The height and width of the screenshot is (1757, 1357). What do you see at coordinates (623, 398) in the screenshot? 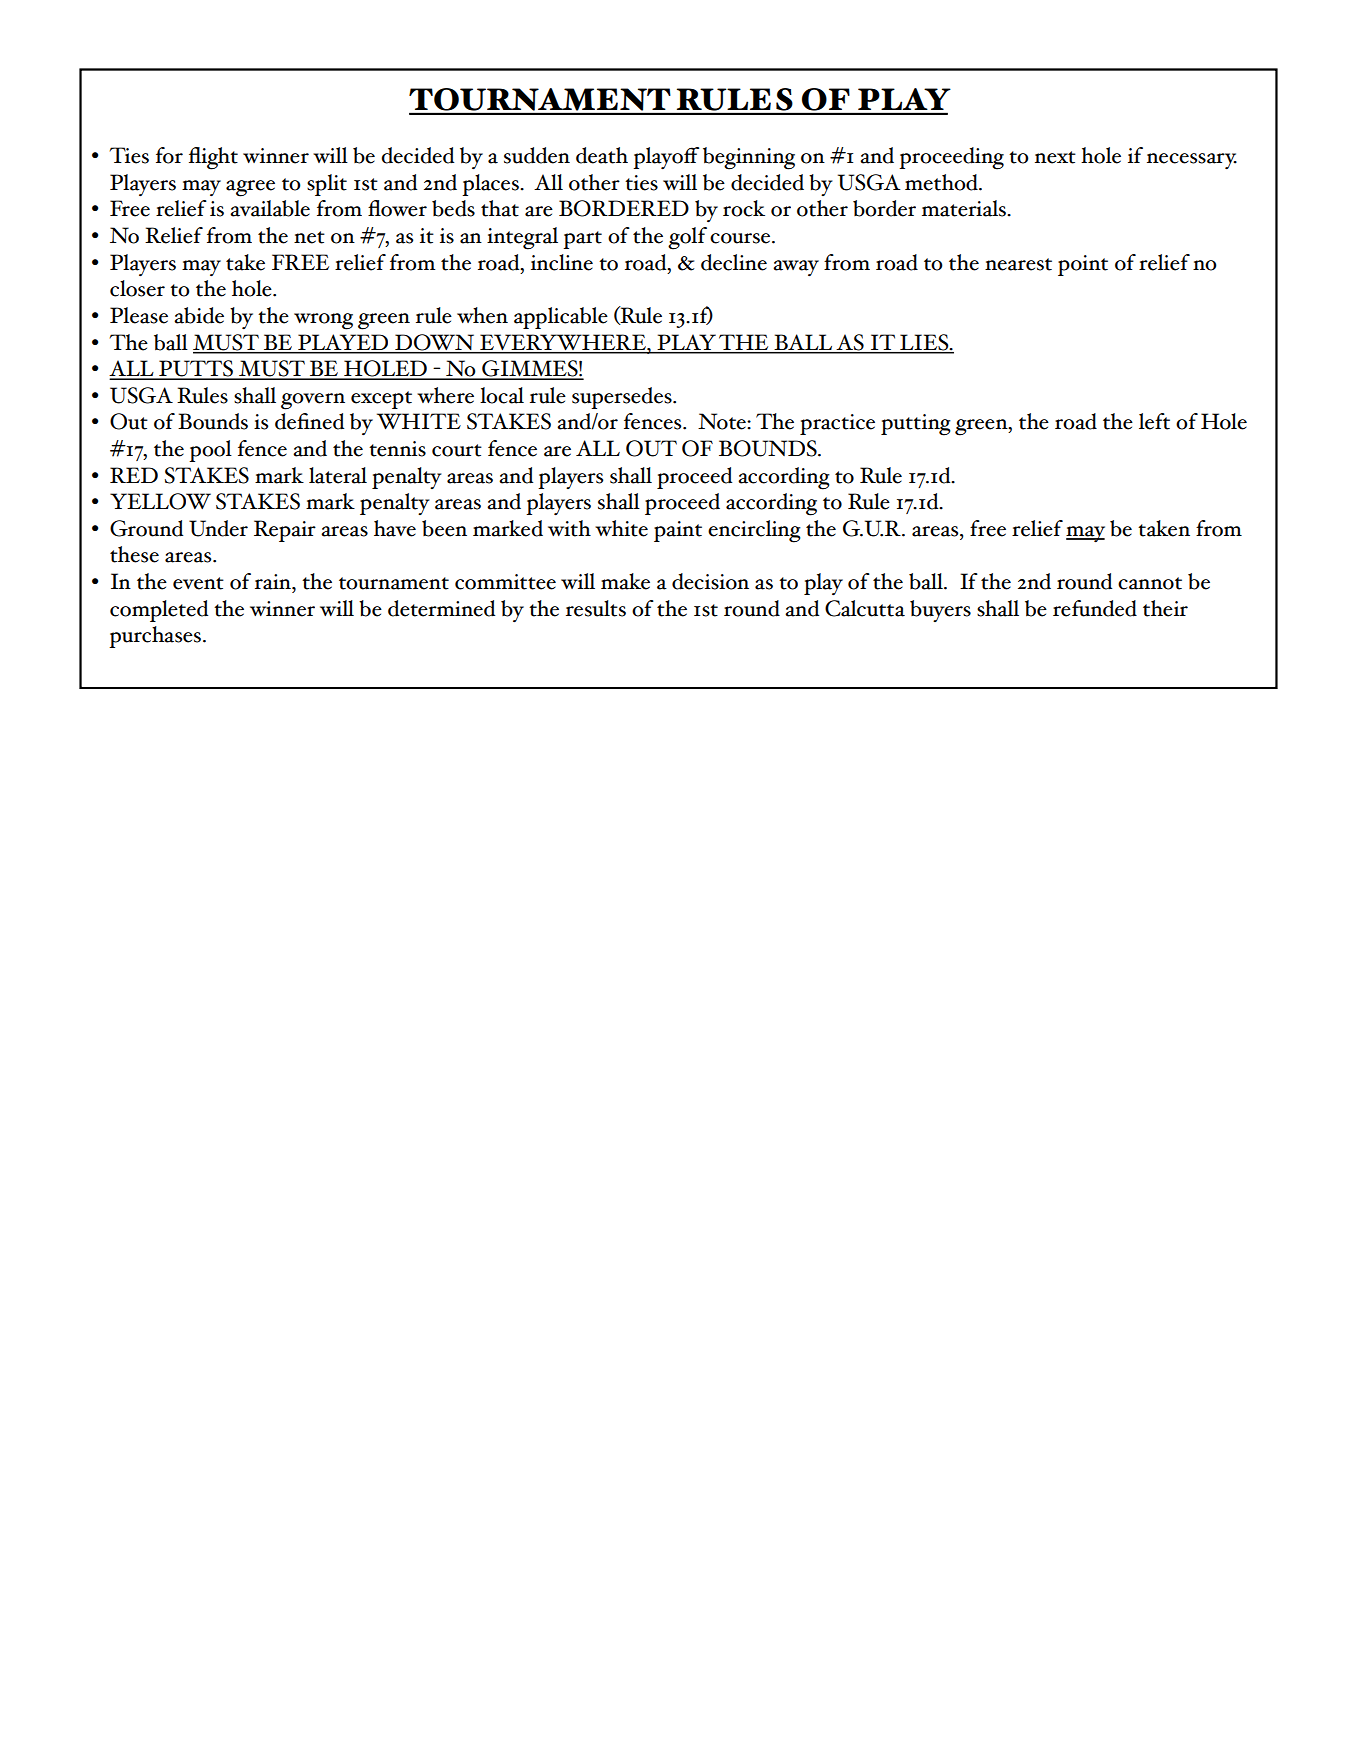
I see `supersedes` at bounding box center [623, 398].
